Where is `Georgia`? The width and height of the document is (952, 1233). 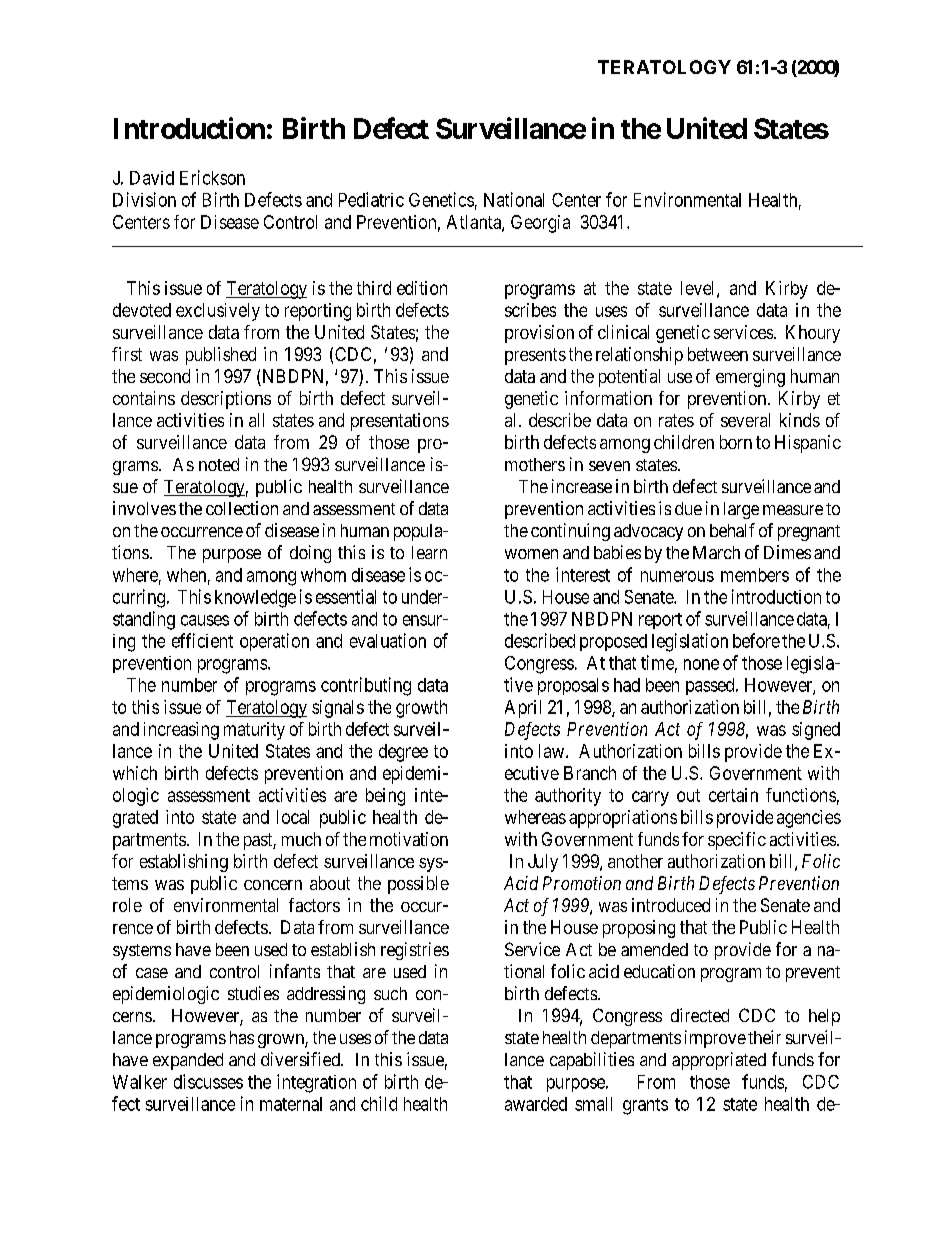
Georgia is located at coordinates (540, 224).
